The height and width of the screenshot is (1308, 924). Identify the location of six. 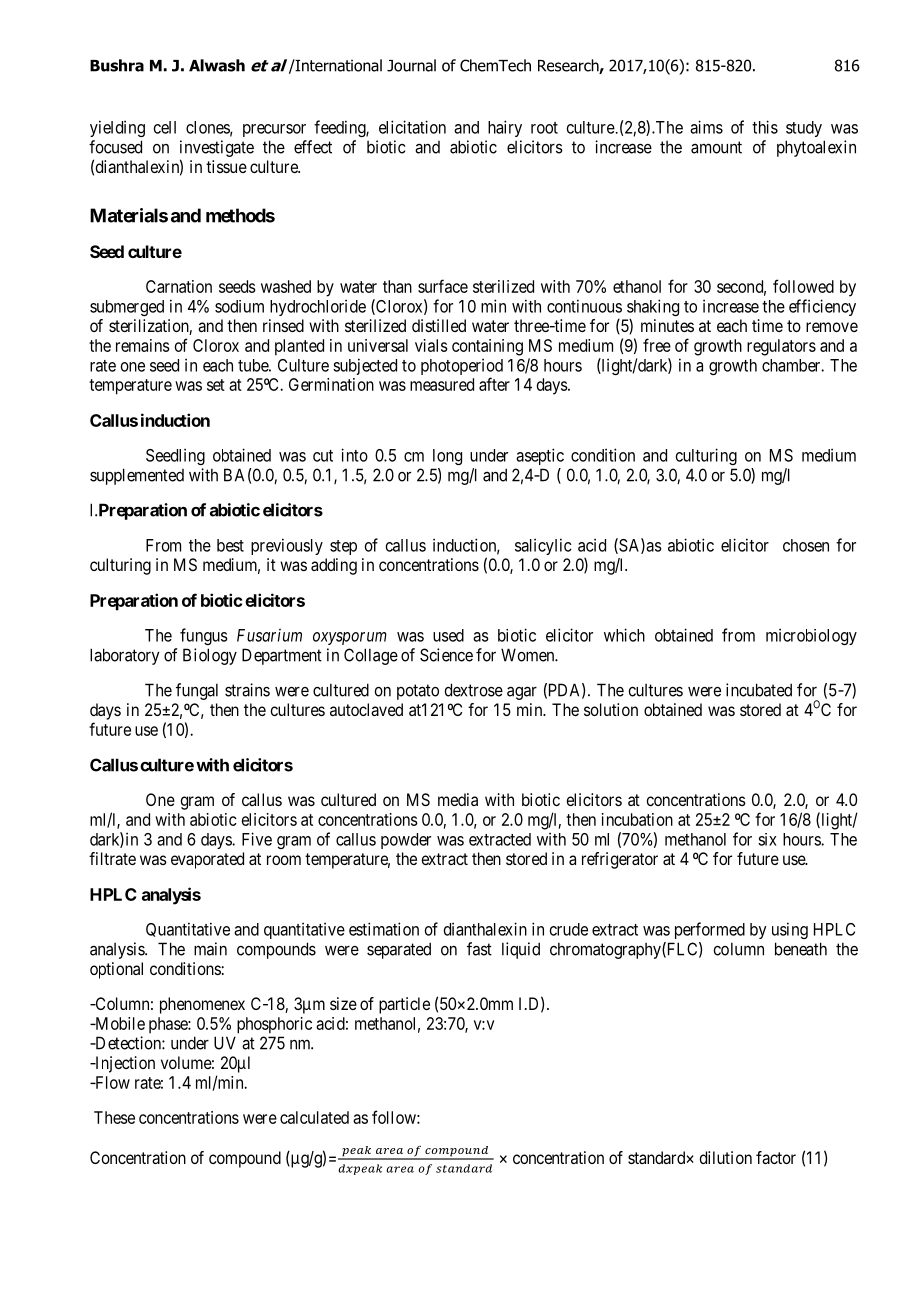
(767, 839).
